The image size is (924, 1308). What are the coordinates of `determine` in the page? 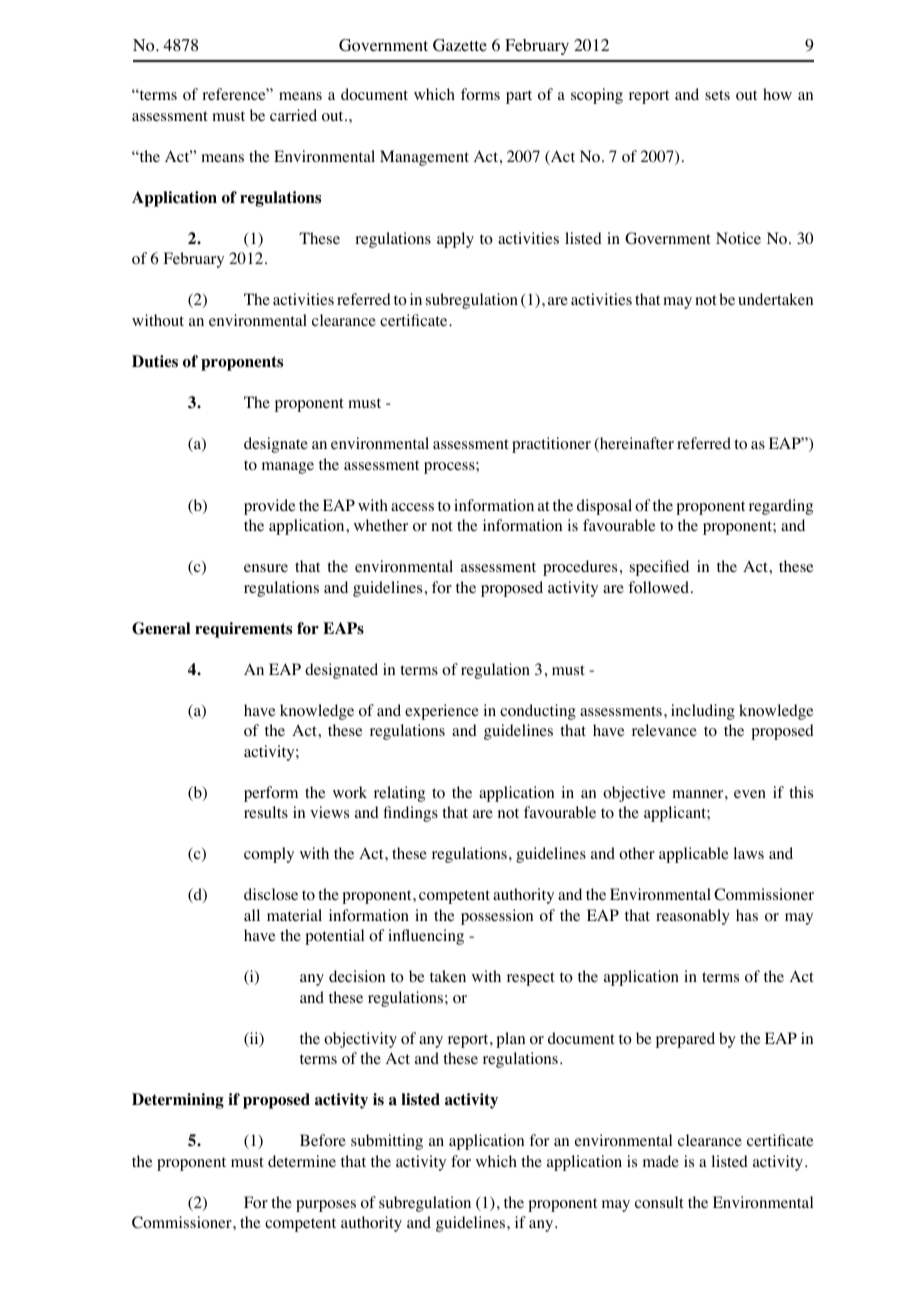 It's located at (302, 1161).
